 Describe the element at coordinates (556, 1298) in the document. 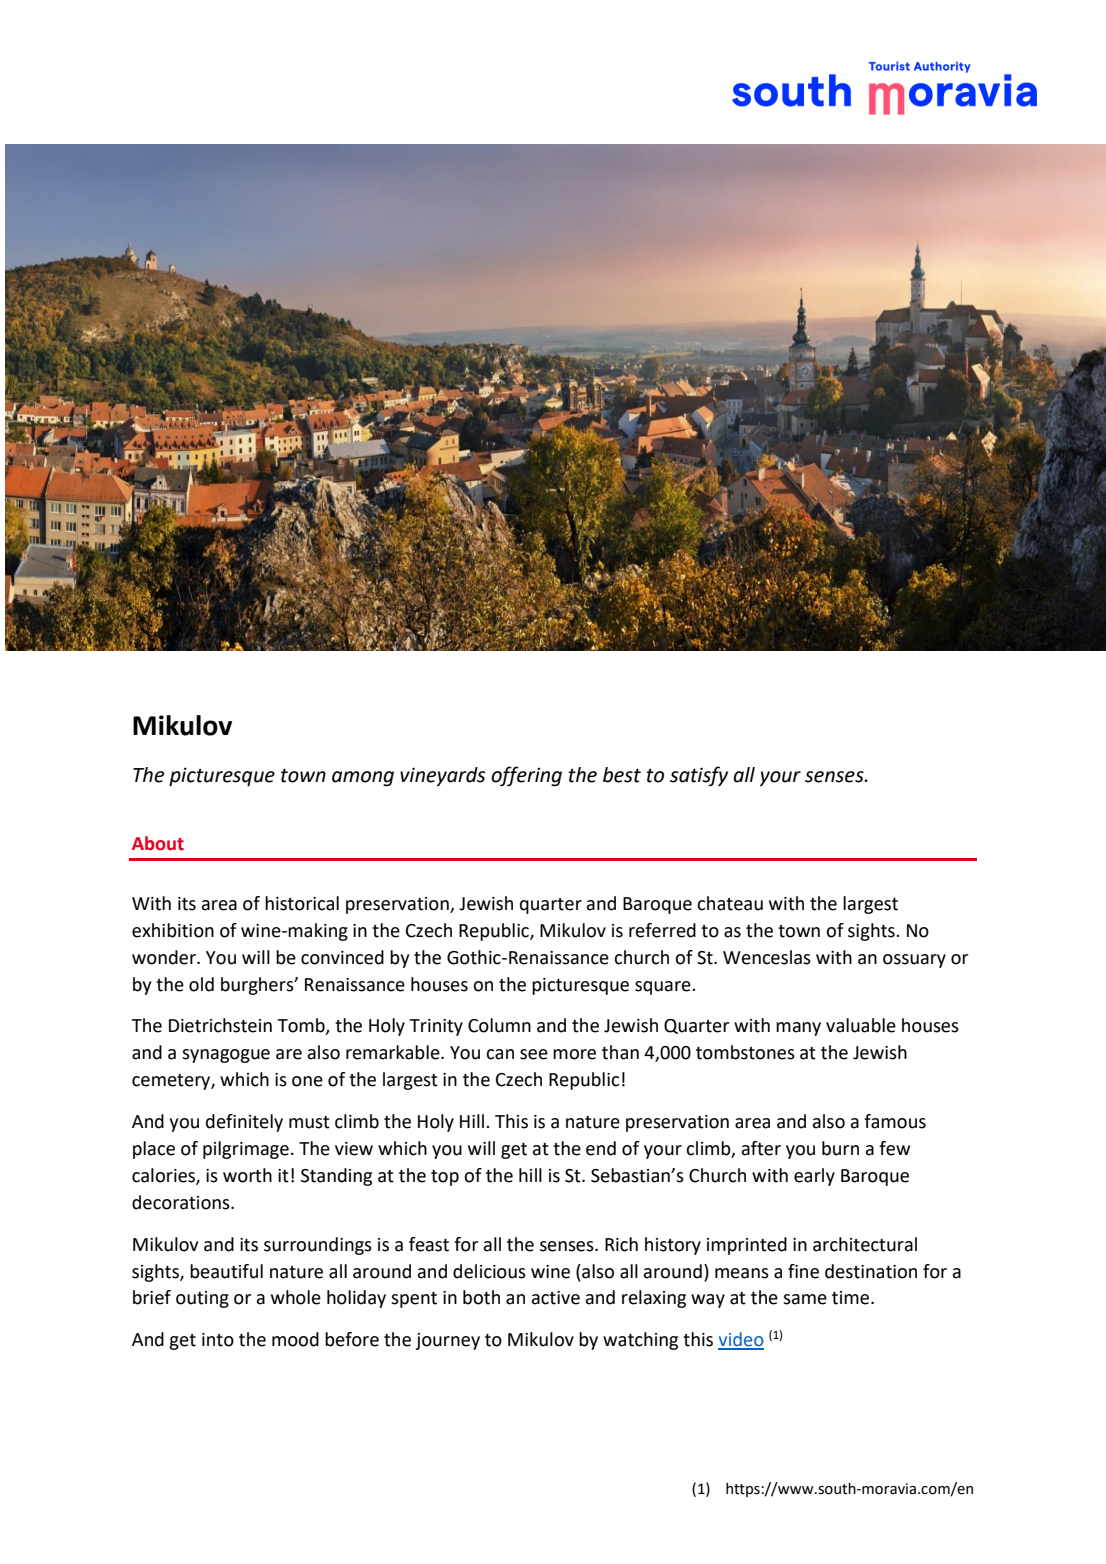

I see `active` at that location.
